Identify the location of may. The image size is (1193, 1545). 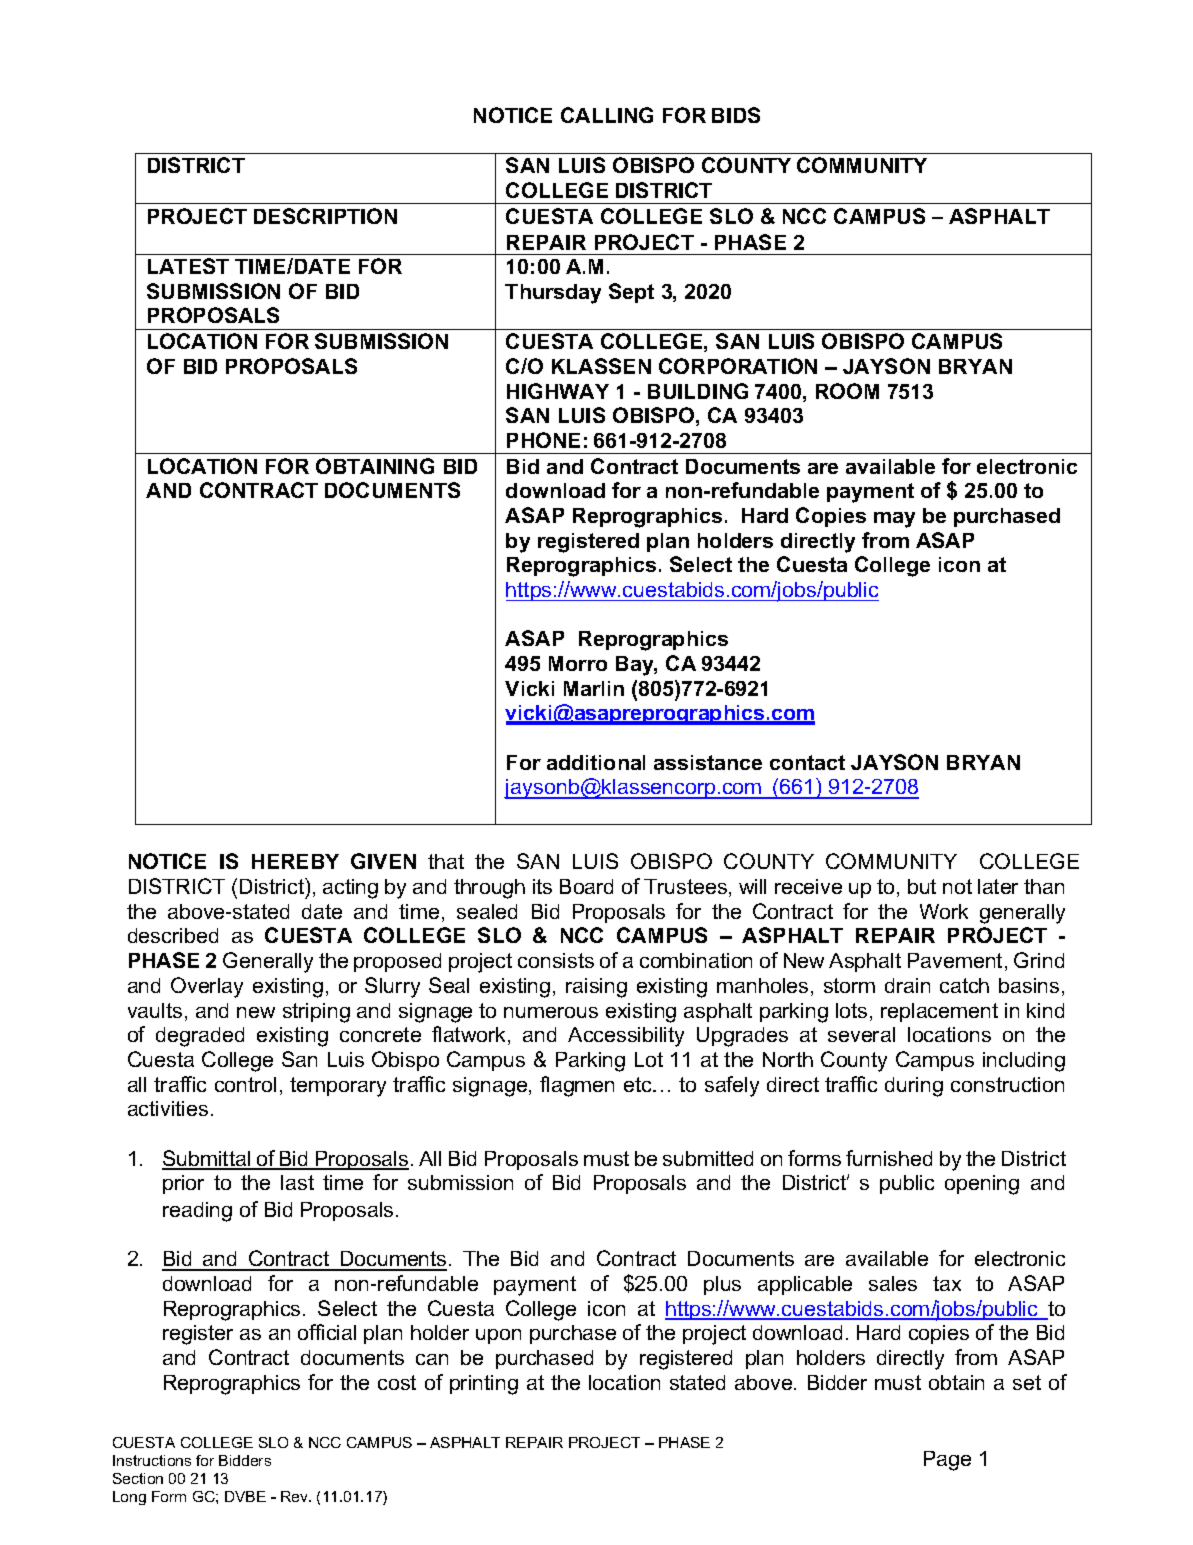
(894, 520).
